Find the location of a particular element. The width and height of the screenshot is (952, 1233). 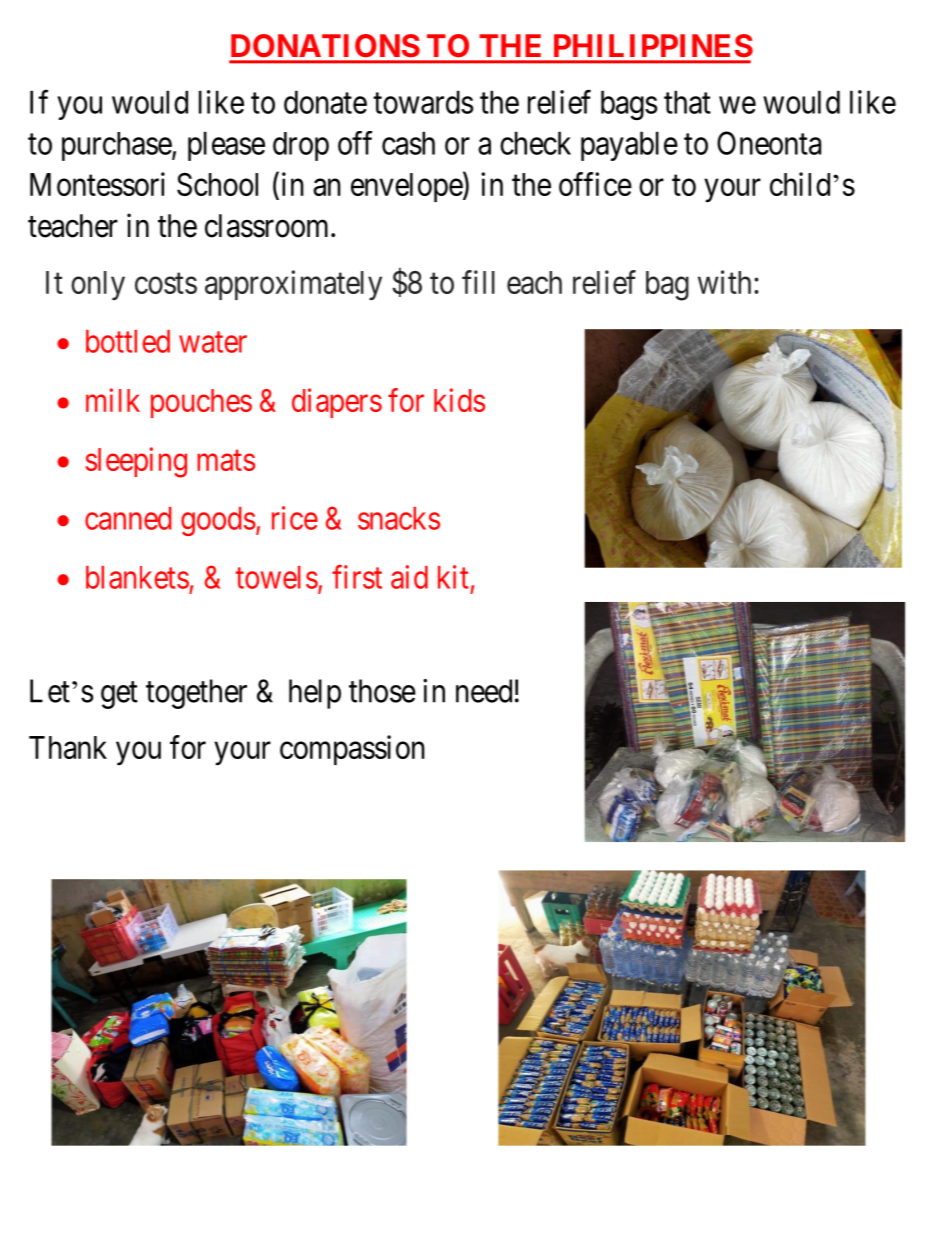

purchase is located at coordinates (117, 146).
